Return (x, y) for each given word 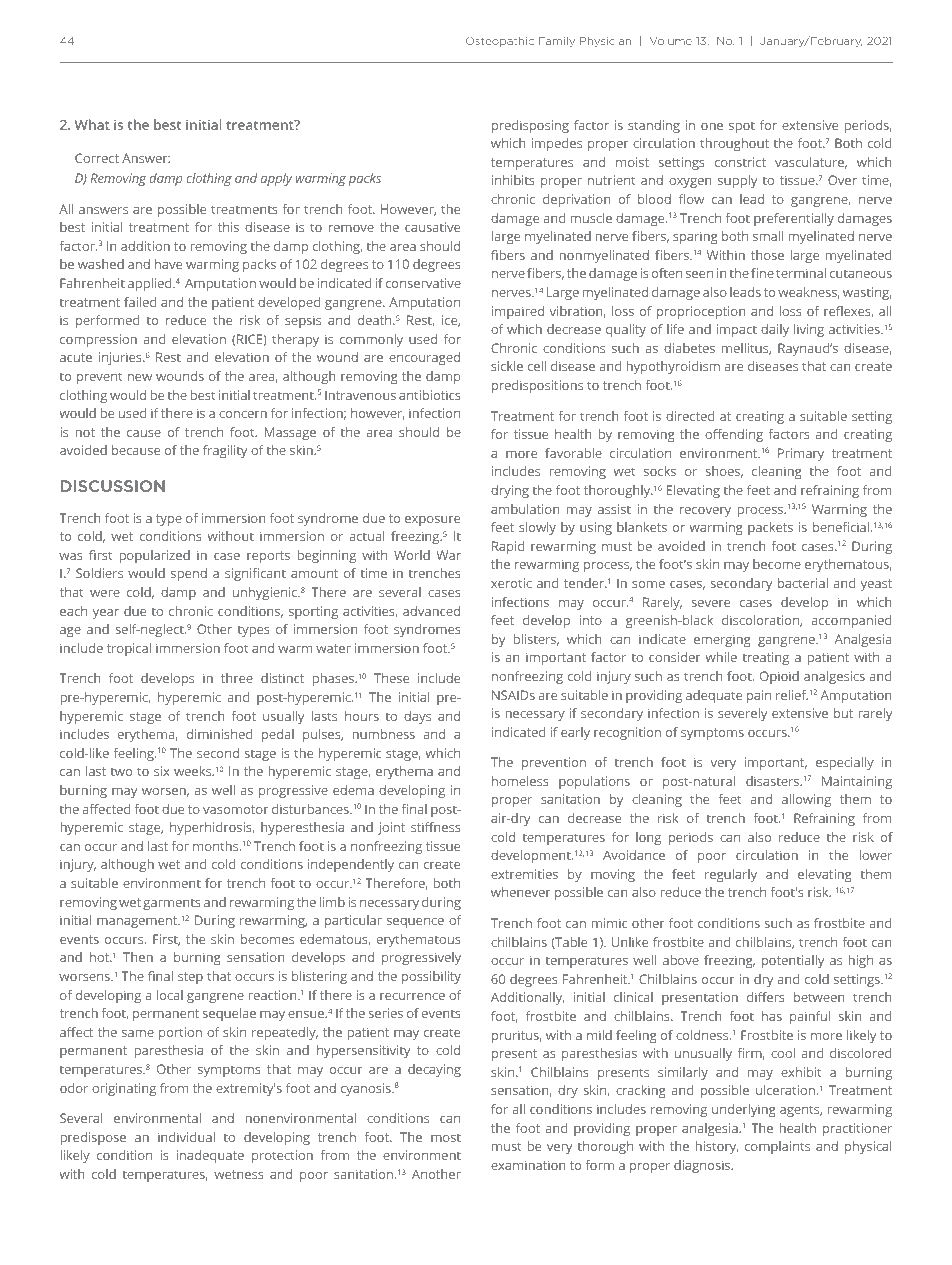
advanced (431, 611)
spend (189, 574)
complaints (777, 1147)
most (446, 1137)
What (92, 124)
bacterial (803, 583)
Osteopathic (500, 42)
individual (186, 1137)
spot (742, 127)
